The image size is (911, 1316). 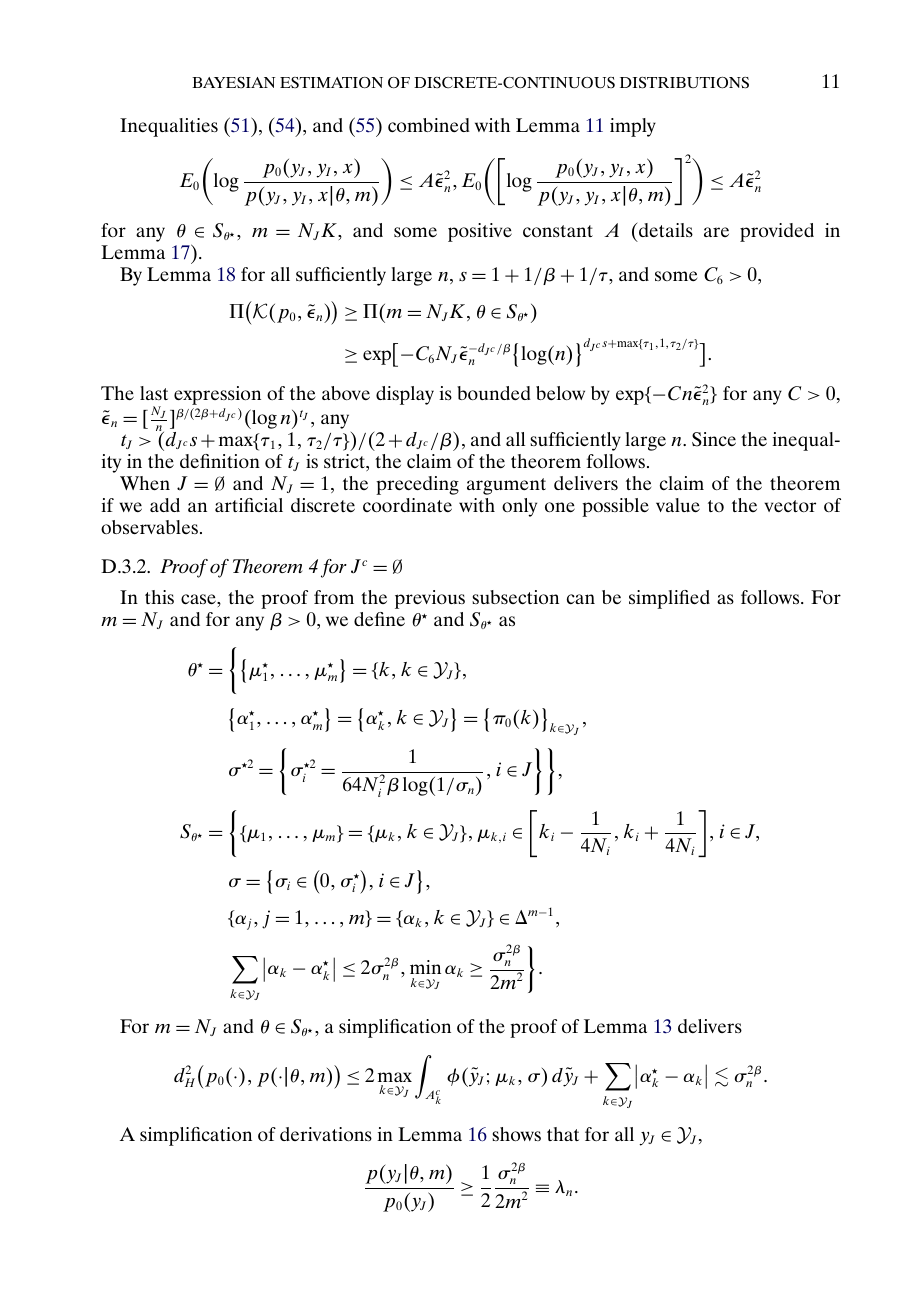 What do you see at coordinates (714, 439) in the screenshot?
I see `Since` at bounding box center [714, 439].
